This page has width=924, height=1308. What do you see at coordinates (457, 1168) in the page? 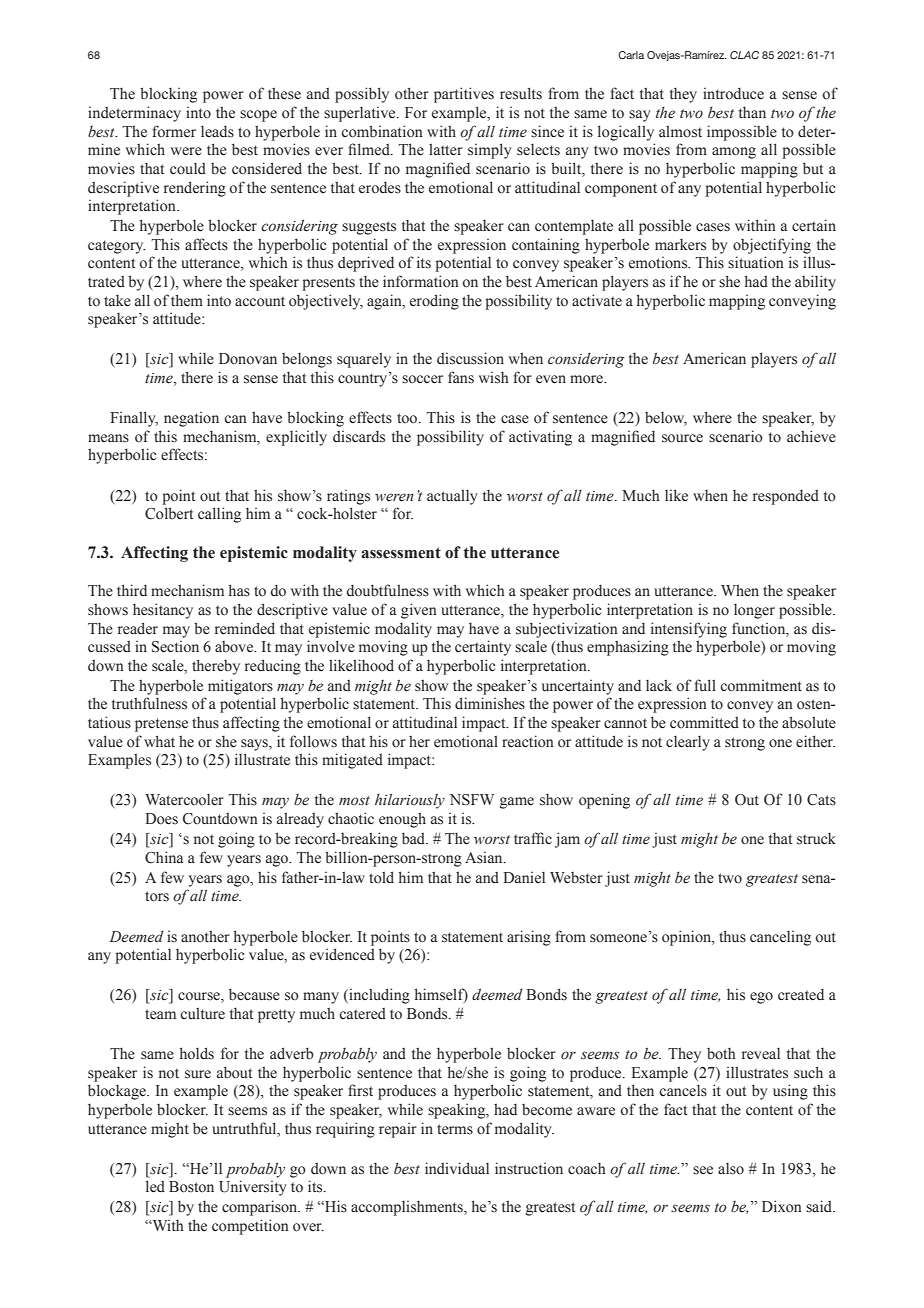
I see `individual` at bounding box center [457, 1168].
